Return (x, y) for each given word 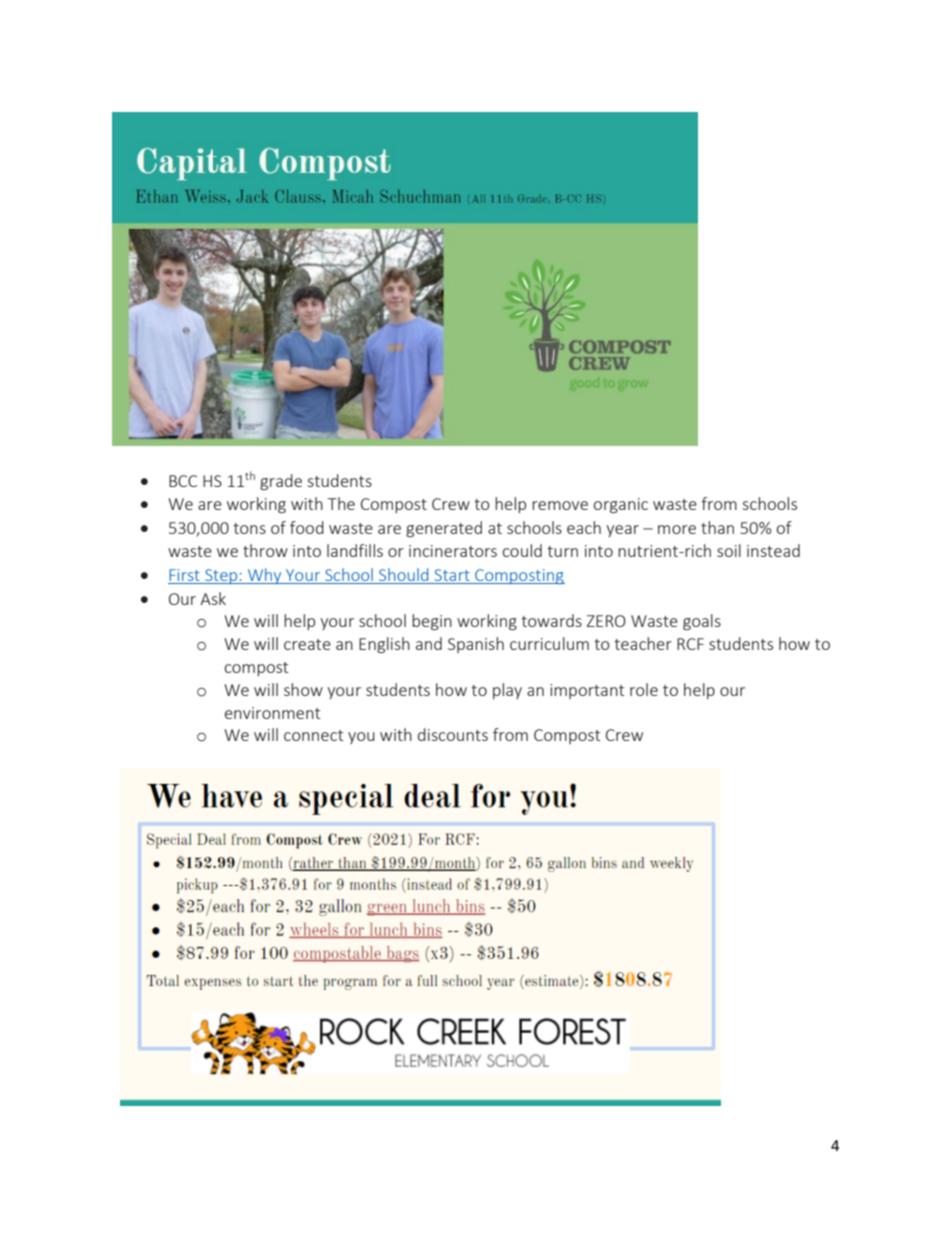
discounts (453, 734)
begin (432, 622)
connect (313, 735)
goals (702, 622)
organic (621, 505)
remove (560, 505)
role (644, 689)
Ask (213, 598)
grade (281, 482)
